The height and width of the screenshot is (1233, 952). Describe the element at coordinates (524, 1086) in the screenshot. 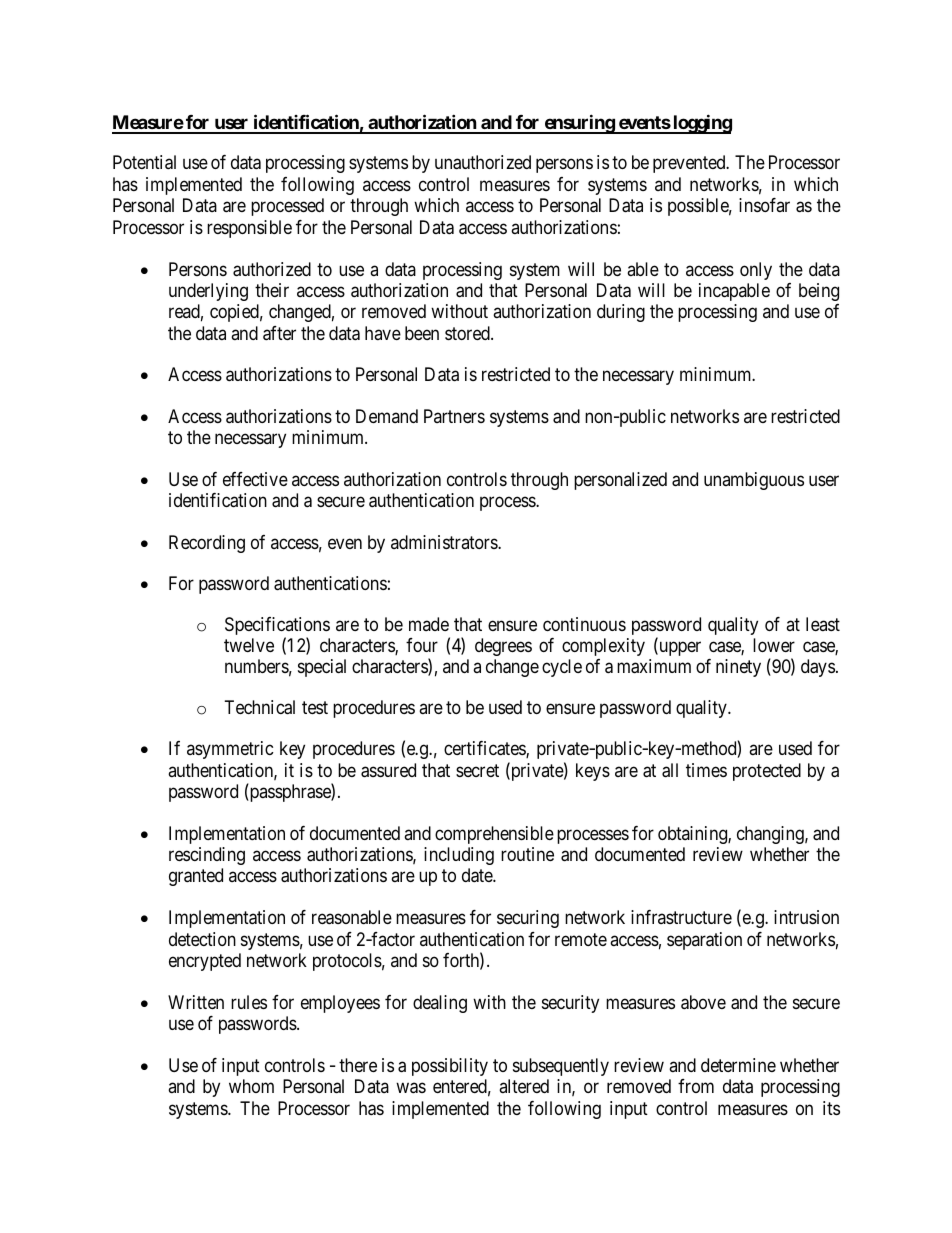

I see `altered` at that location.
